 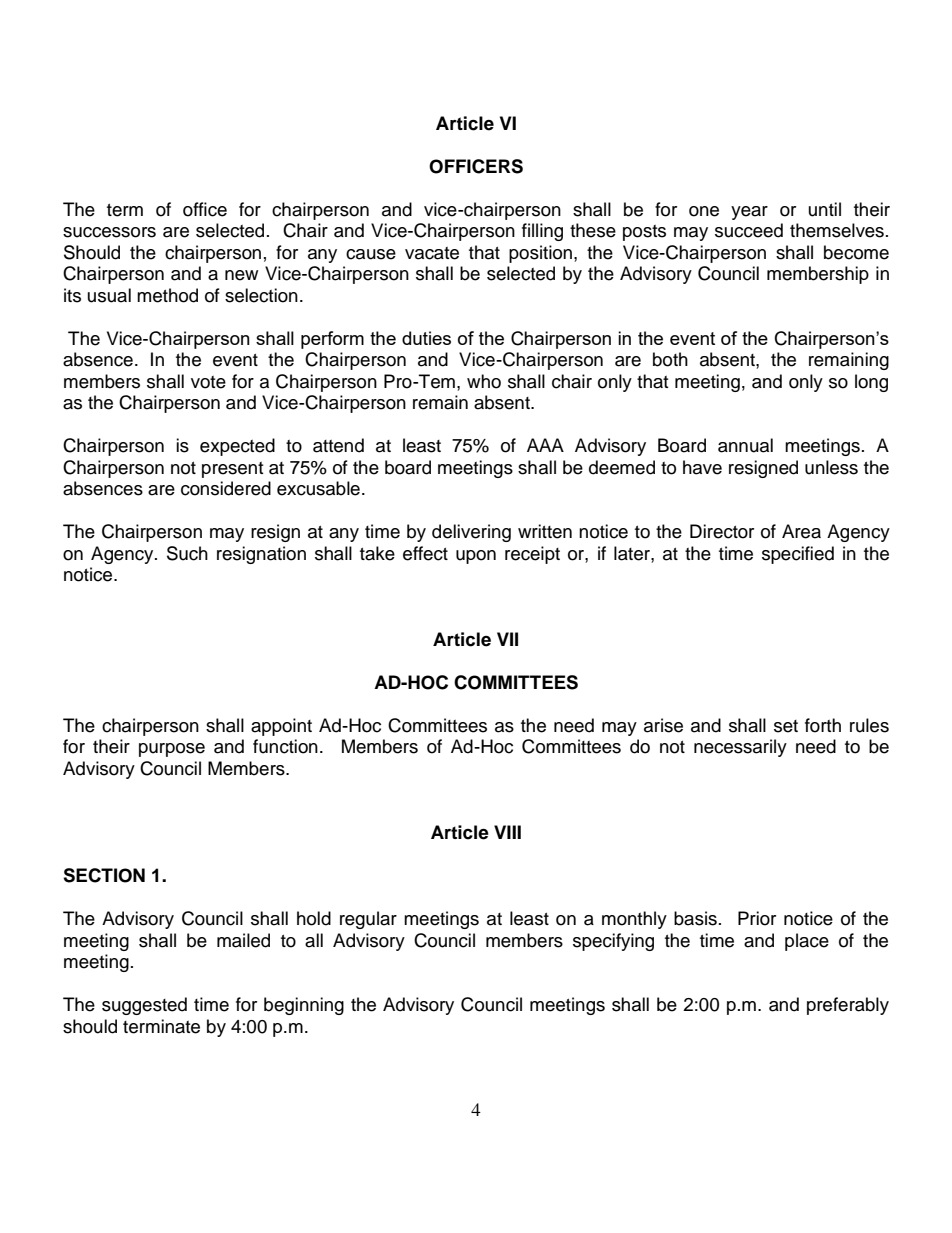 What do you see at coordinates (786, 726) in the screenshot?
I see `set` at bounding box center [786, 726].
